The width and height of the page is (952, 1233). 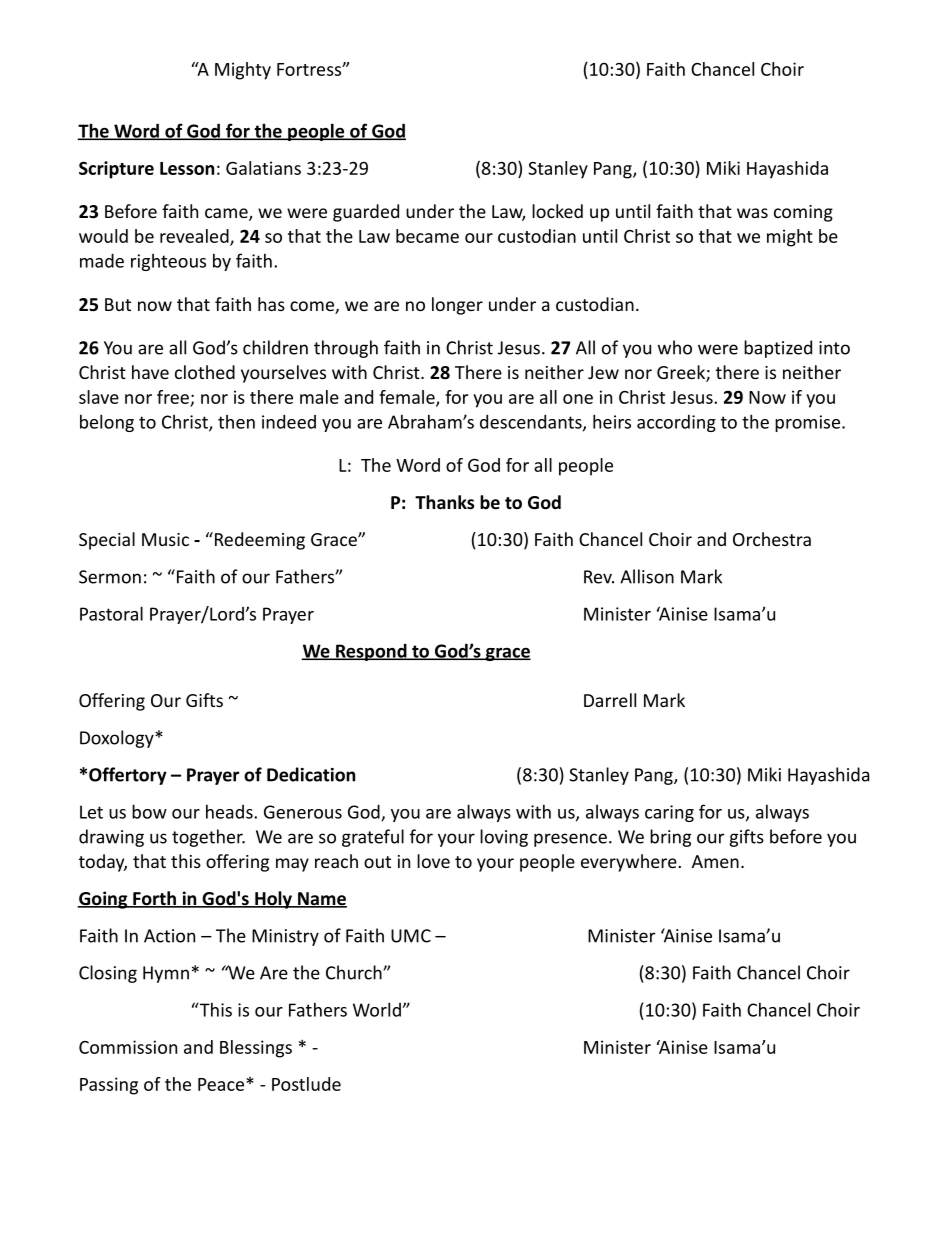 What do you see at coordinates (557, 211) in the page?
I see `locked` at bounding box center [557, 211].
